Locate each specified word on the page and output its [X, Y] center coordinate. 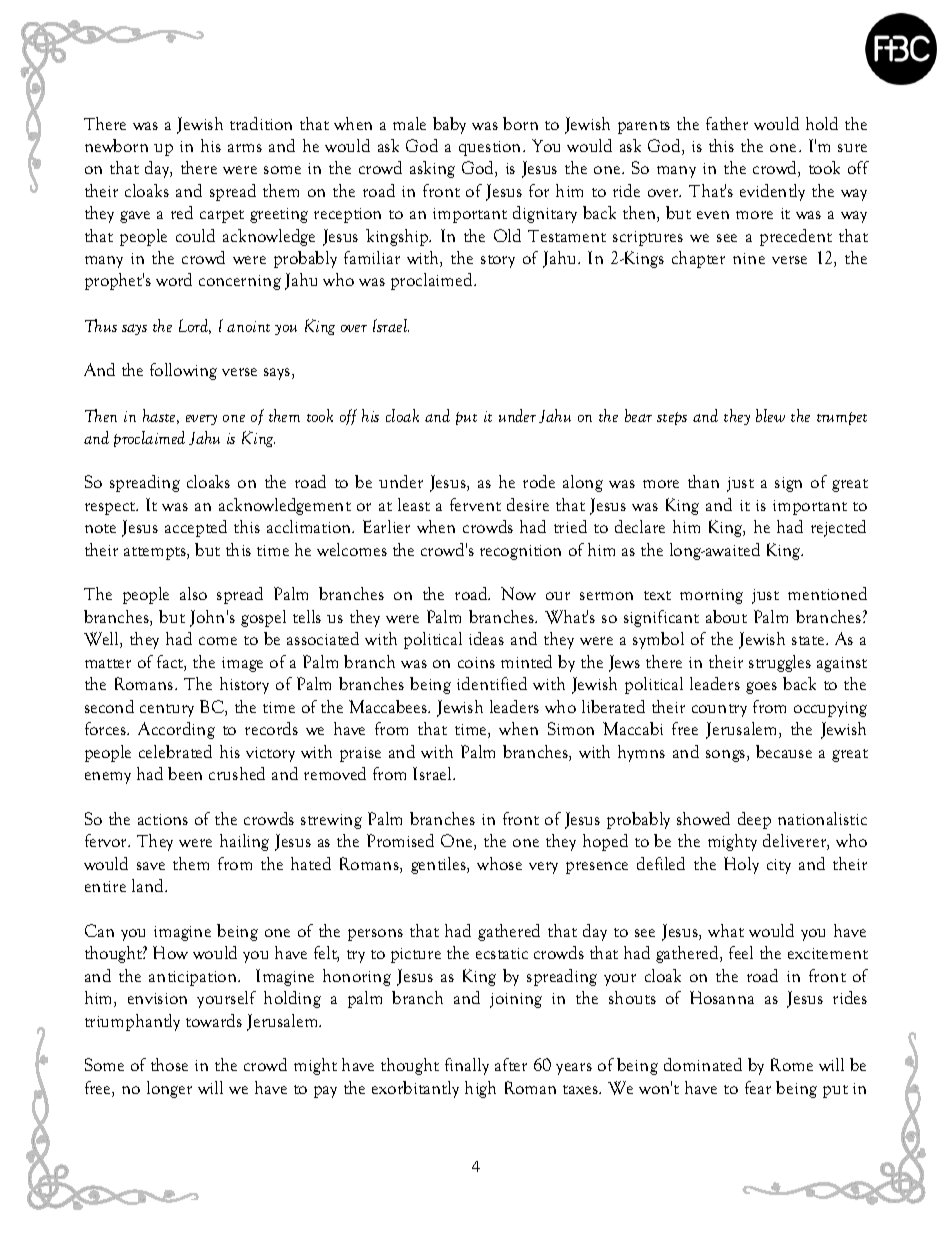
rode [539, 481]
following [183, 371]
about [726, 616]
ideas [486, 638]
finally [467, 1066]
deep [754, 820]
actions [163, 819]
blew [770, 415]
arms [245, 148]
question [491, 148]
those [169, 1064]
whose [499, 863]
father [727, 123]
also [193, 593]
